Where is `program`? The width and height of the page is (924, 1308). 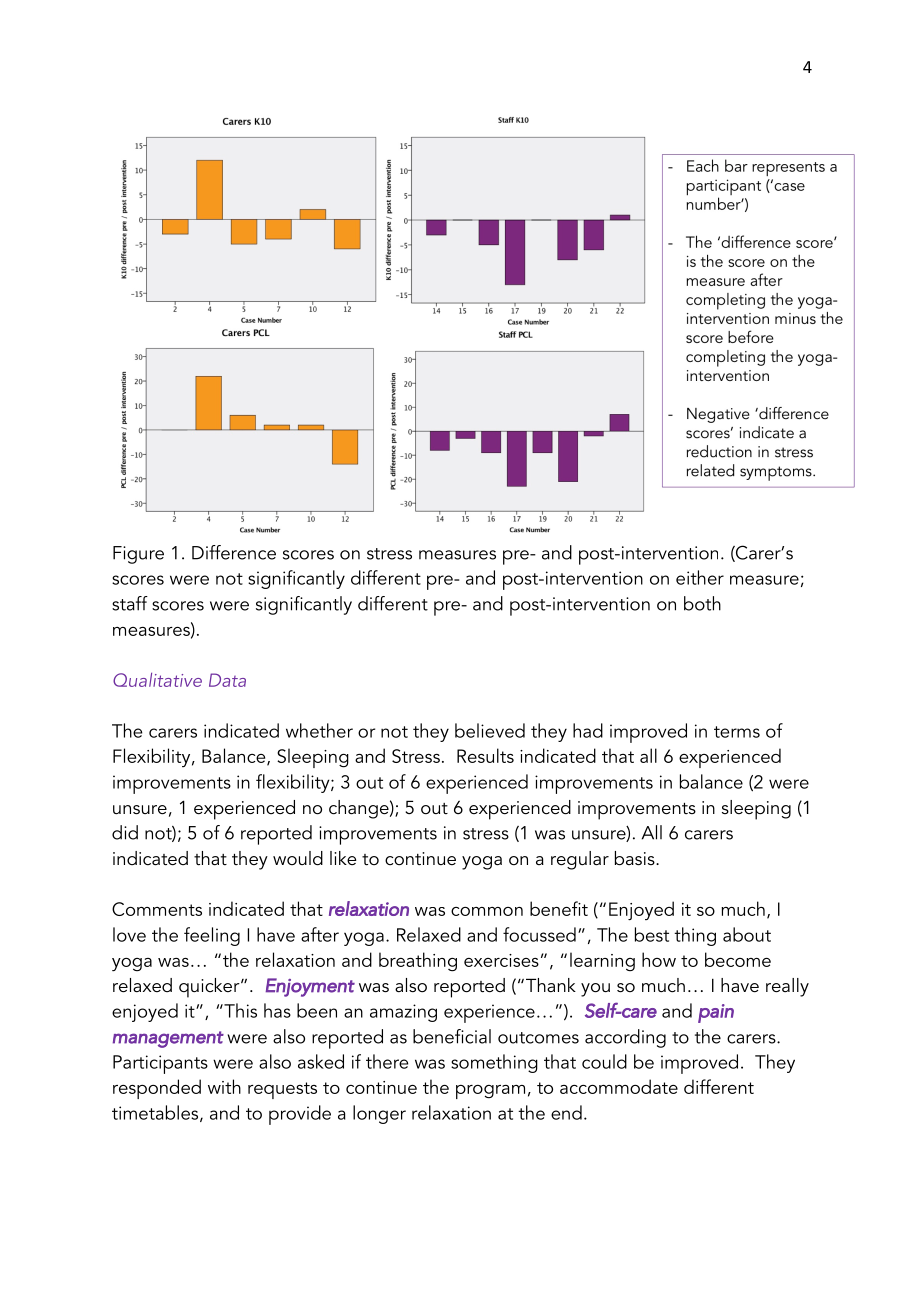 program is located at coordinates (490, 1092).
